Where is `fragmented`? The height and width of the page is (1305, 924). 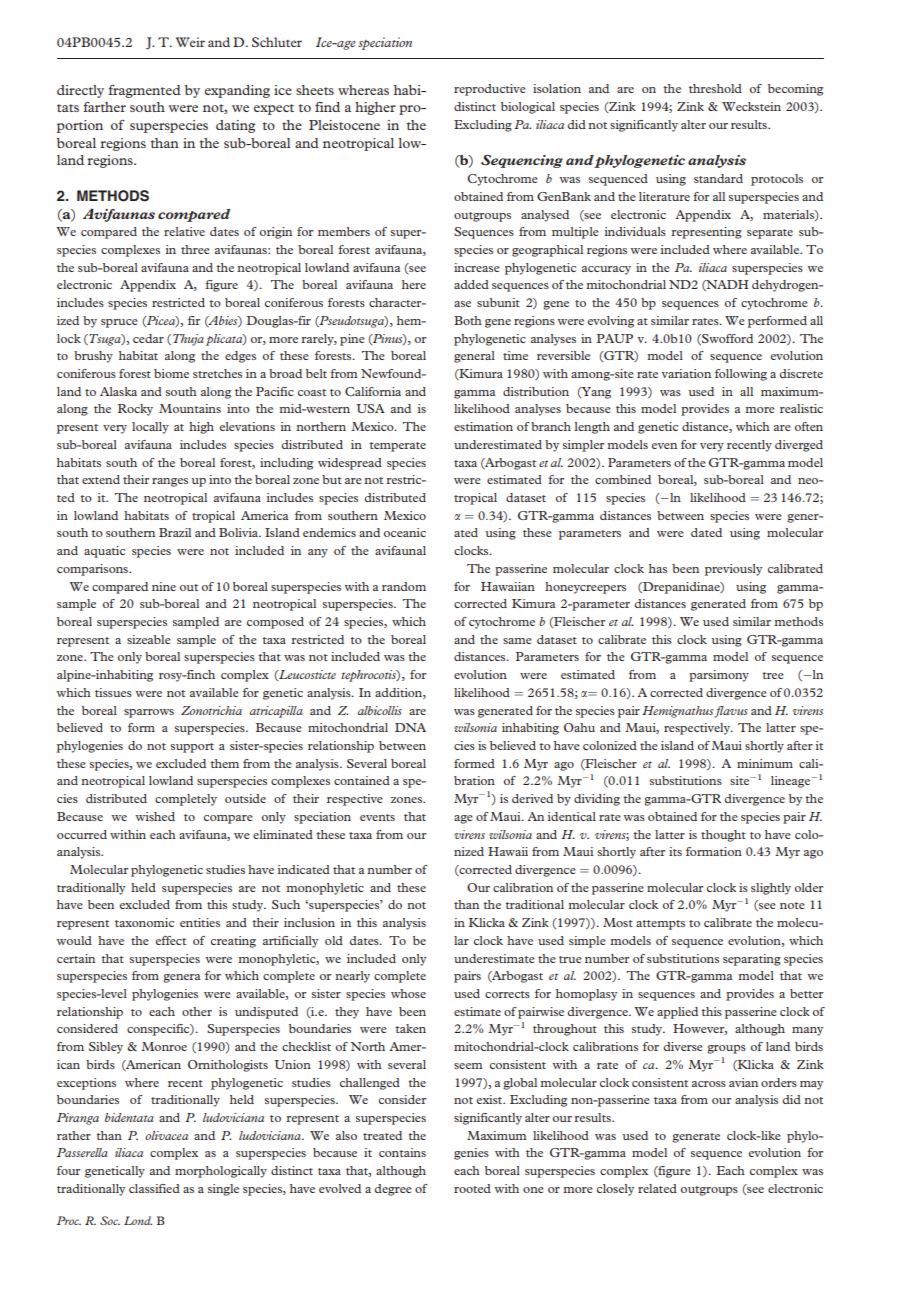 fragmented is located at coordinates (144, 91).
